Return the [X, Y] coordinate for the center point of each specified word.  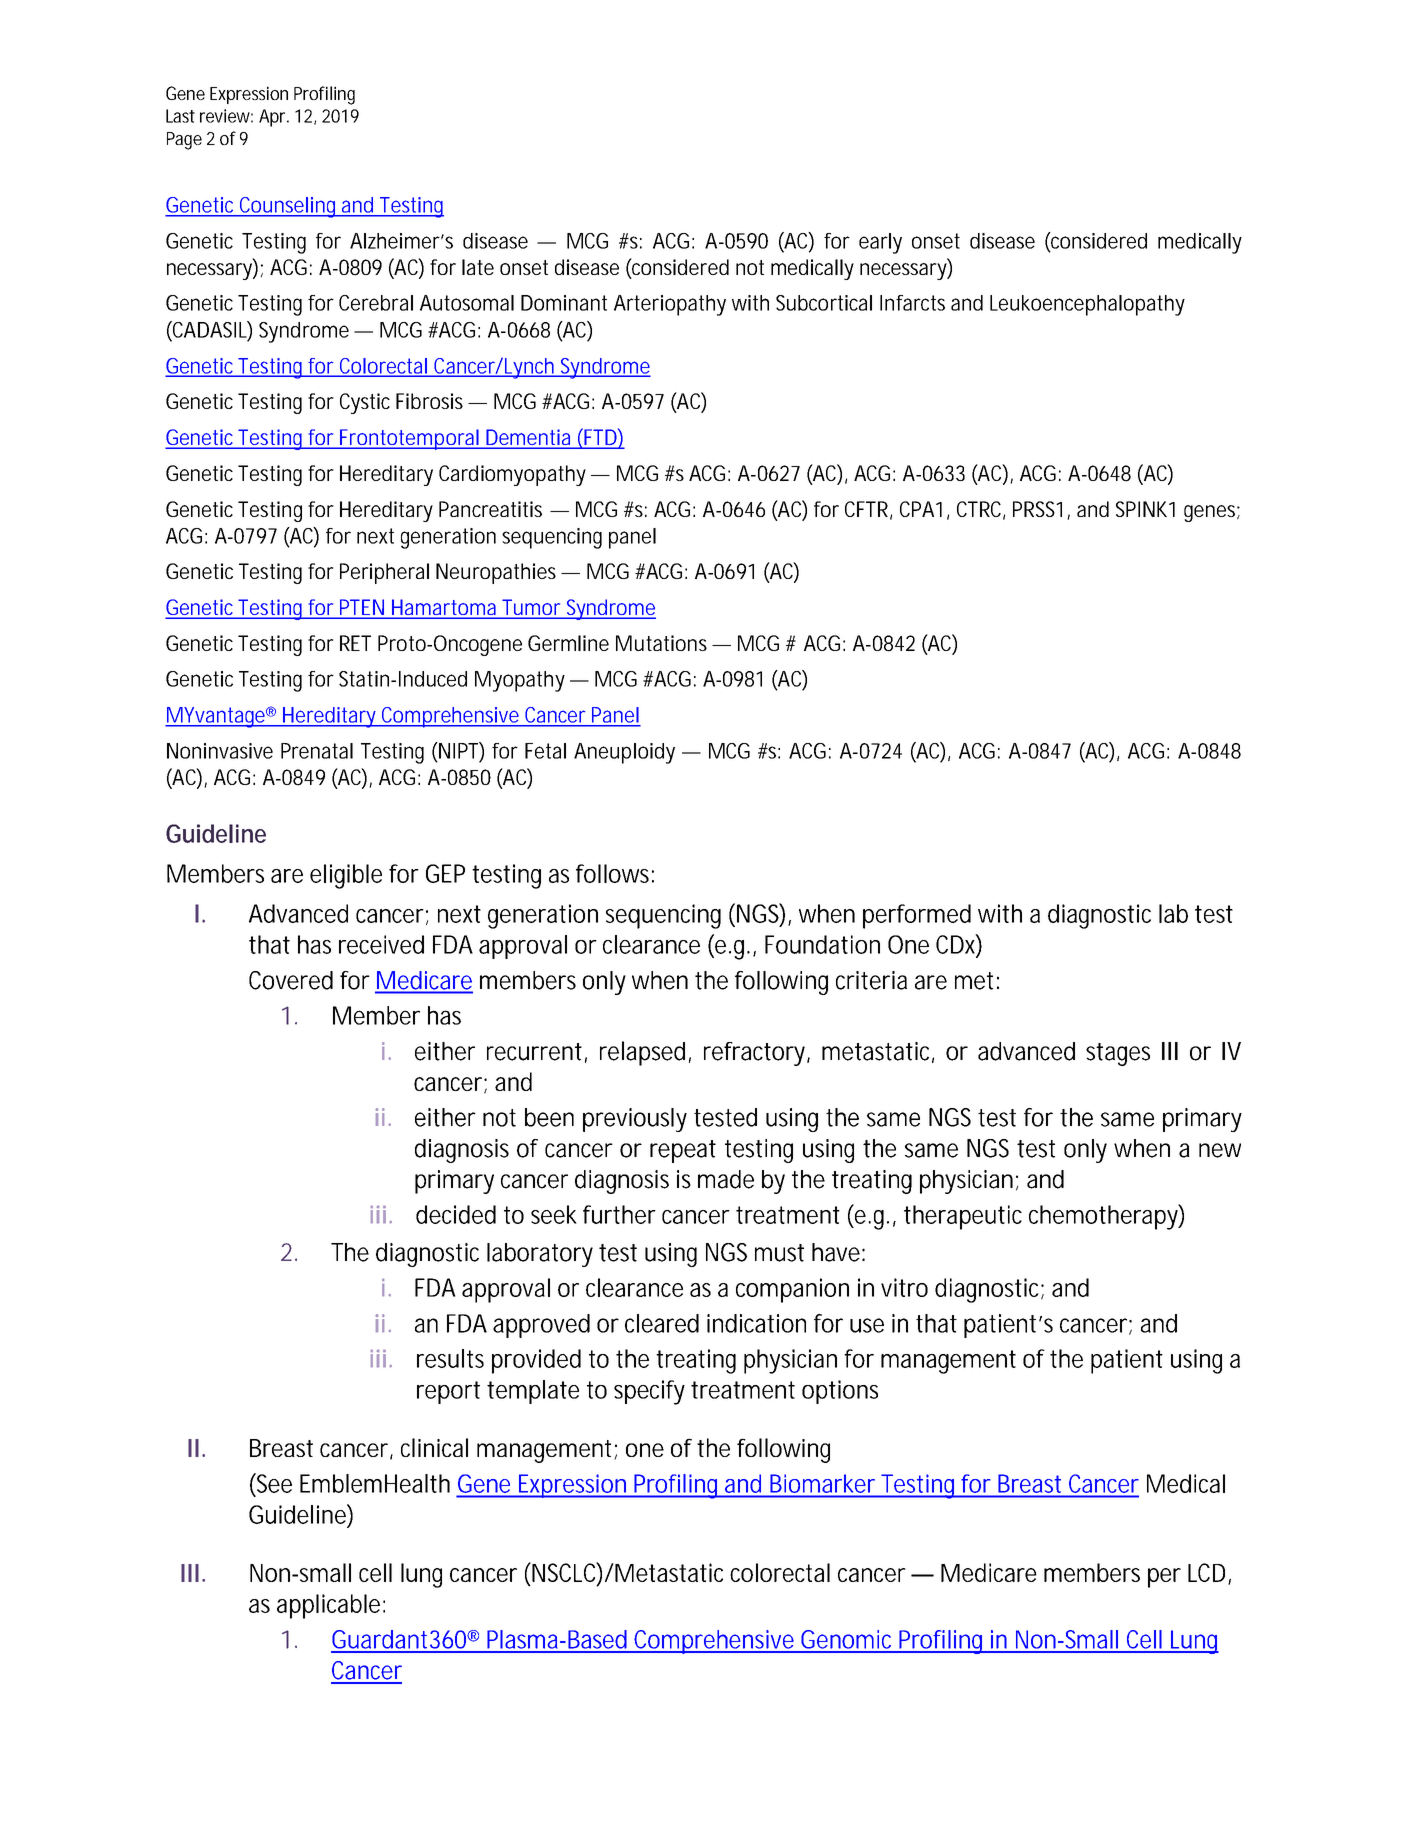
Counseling [288, 207]
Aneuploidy [624, 753]
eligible [346, 876]
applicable [328, 1606]
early [880, 243]
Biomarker [822, 1484]
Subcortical [824, 303]
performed [917, 916]
